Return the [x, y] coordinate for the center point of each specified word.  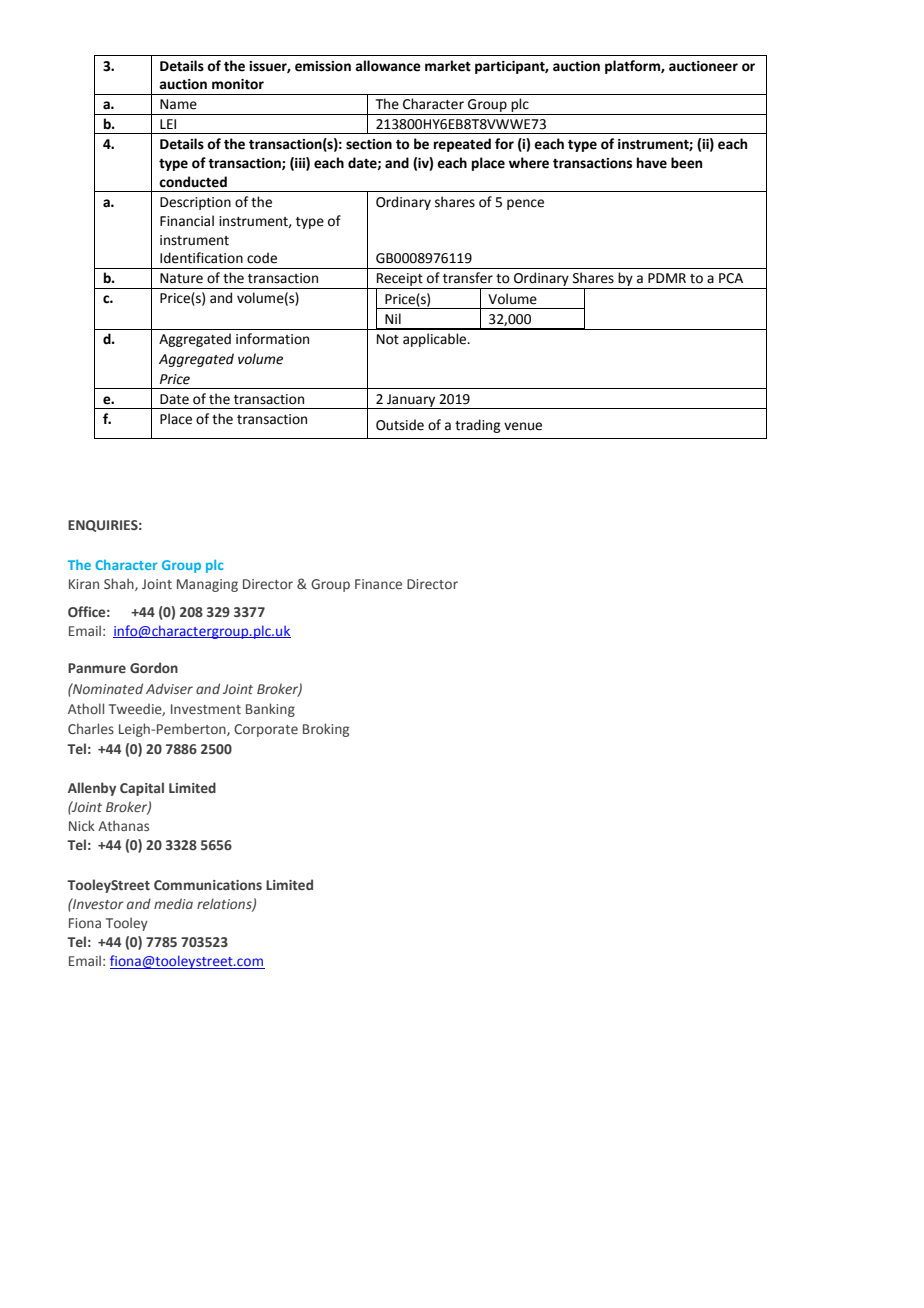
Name [178, 104]
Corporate [266, 730]
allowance [388, 66]
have [652, 163]
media [173, 903]
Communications [208, 885]
